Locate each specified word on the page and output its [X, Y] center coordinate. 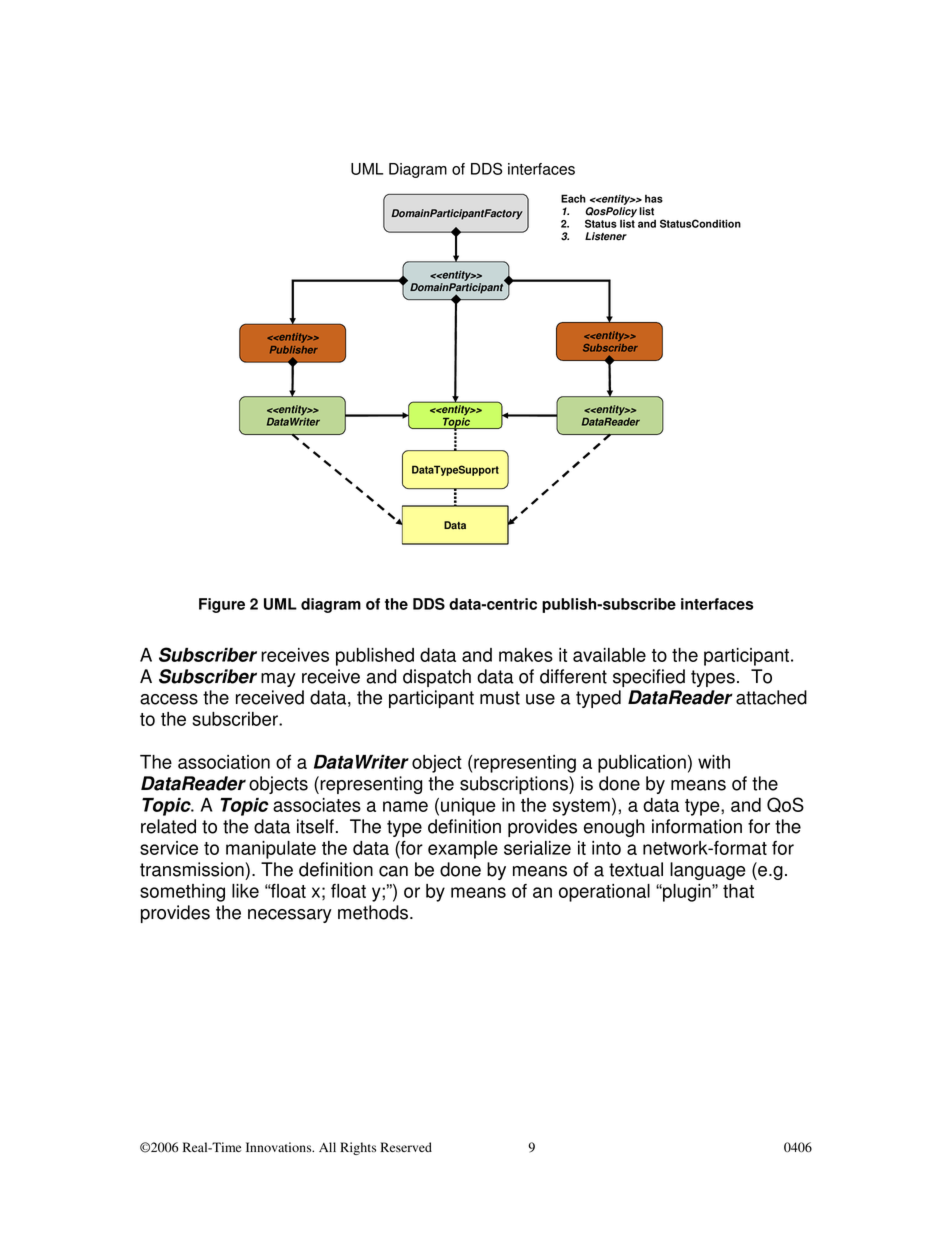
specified [649, 678]
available [609, 655]
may [278, 680]
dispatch [437, 678]
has [654, 199]
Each [573, 198]
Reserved [406, 1147]
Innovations [280, 1147]
